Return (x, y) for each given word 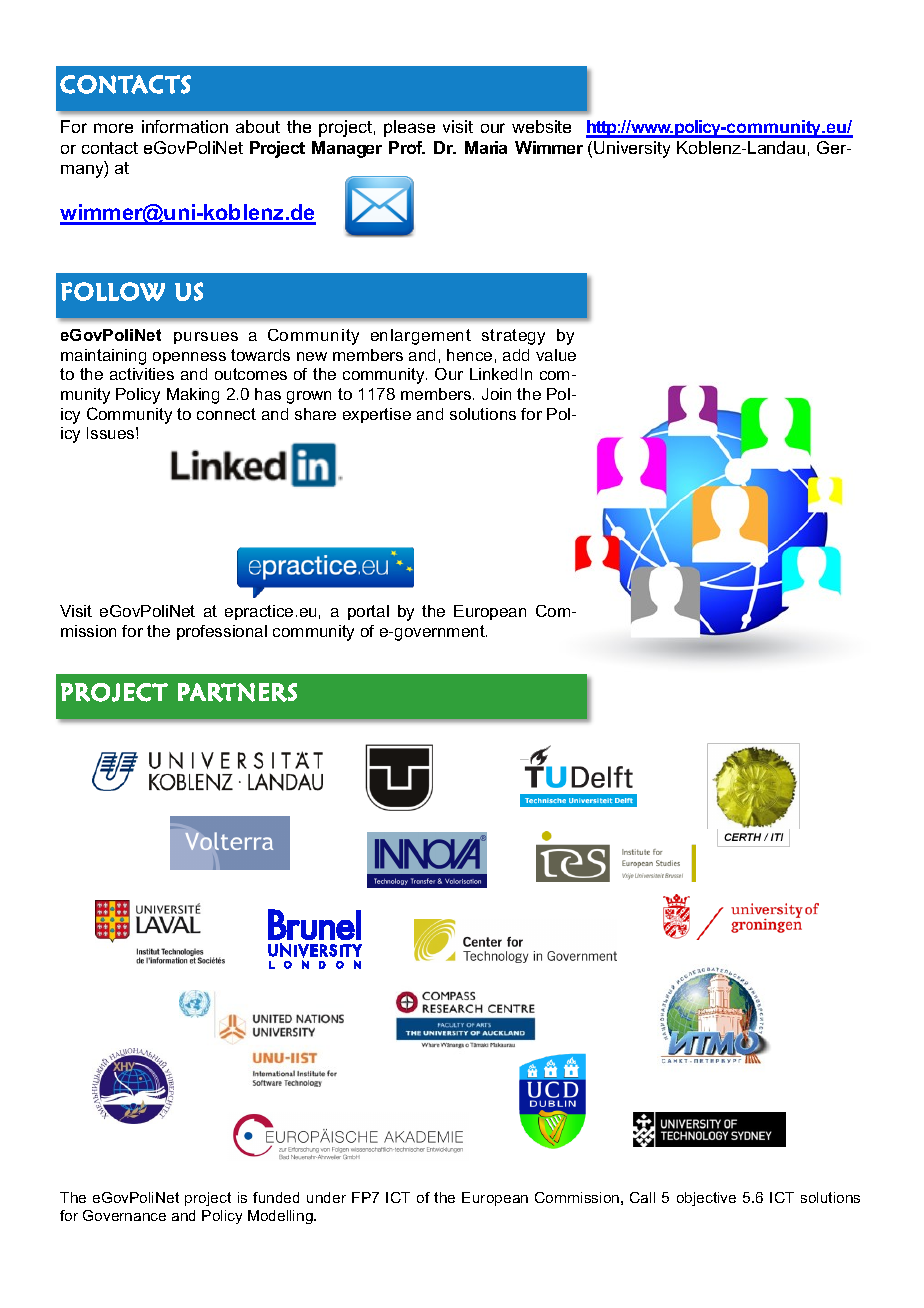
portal (368, 612)
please (409, 128)
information (185, 126)
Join (496, 394)
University (632, 149)
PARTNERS (237, 692)
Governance (124, 1215)
